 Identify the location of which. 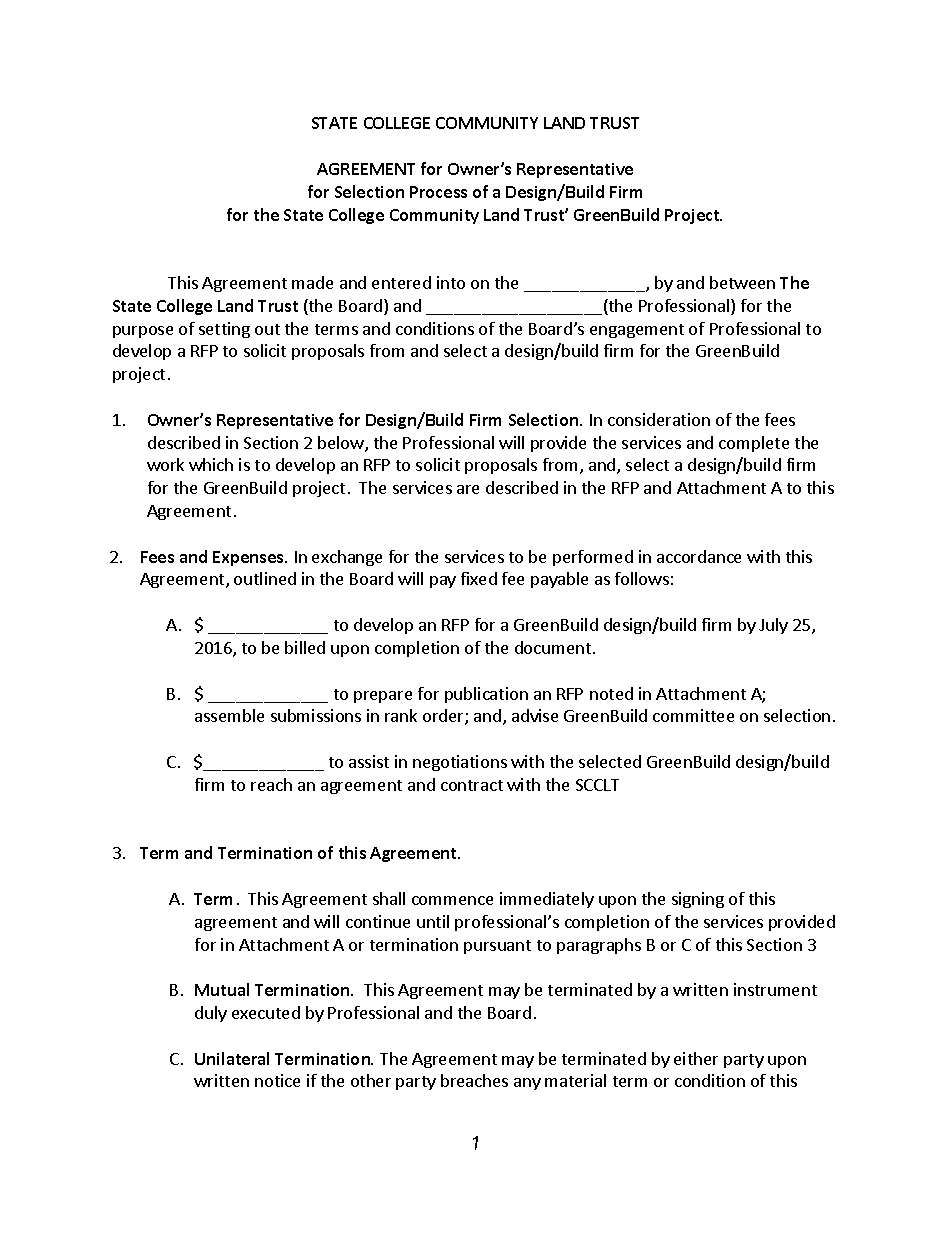
(211, 464).
